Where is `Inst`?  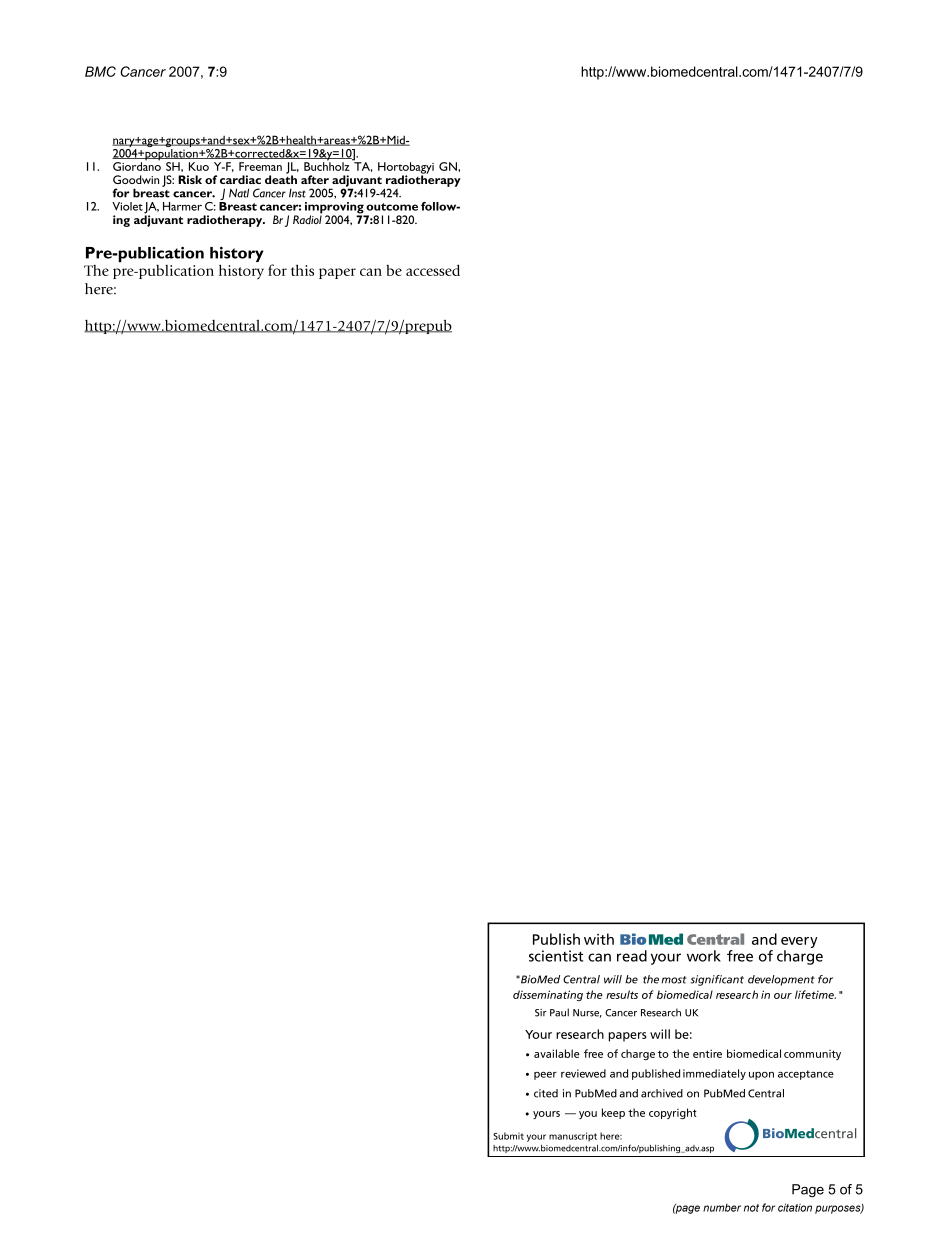 Inst is located at coordinates (297, 193).
